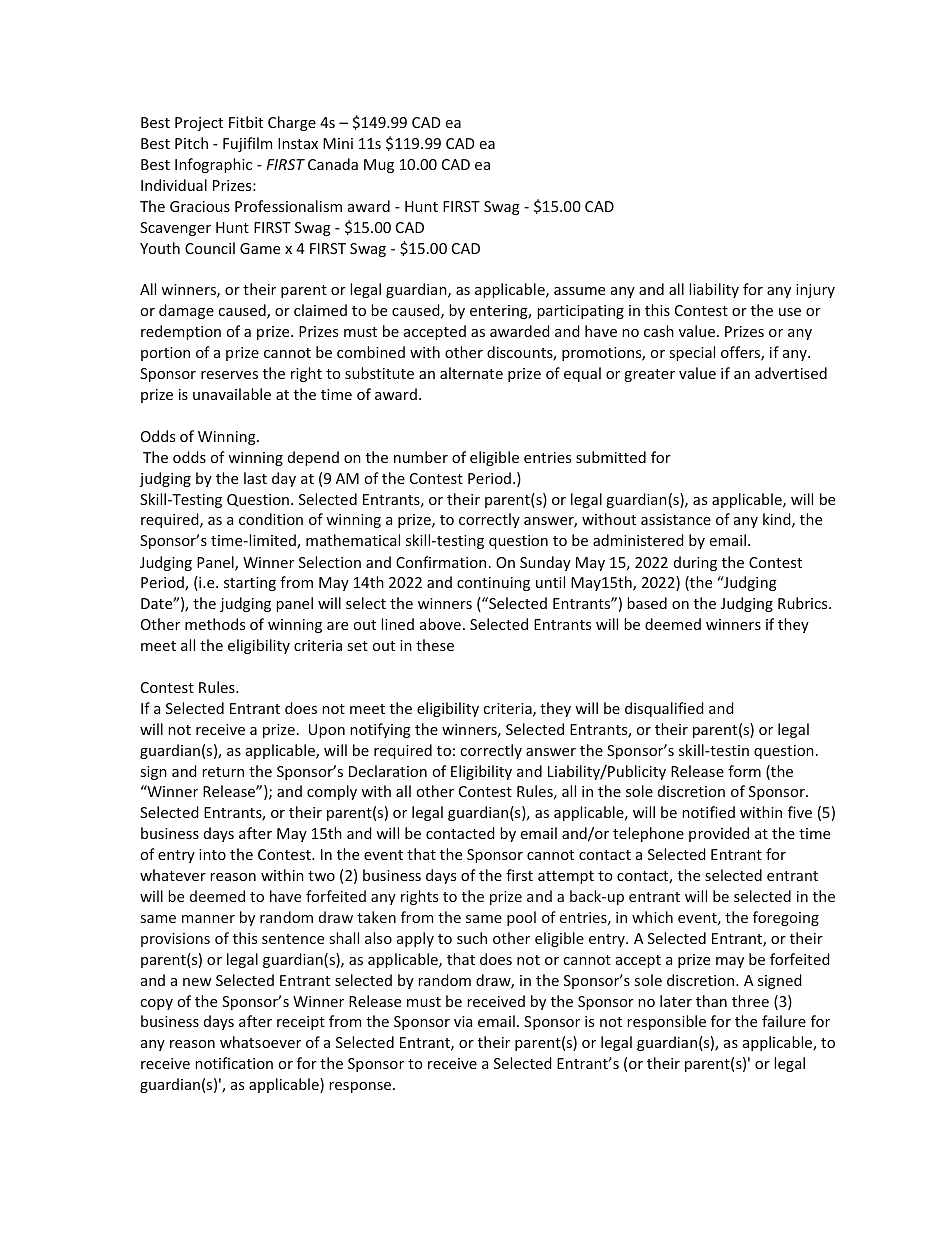 The image size is (952, 1233). What do you see at coordinates (676, 519) in the screenshot?
I see `assistance` at bounding box center [676, 519].
